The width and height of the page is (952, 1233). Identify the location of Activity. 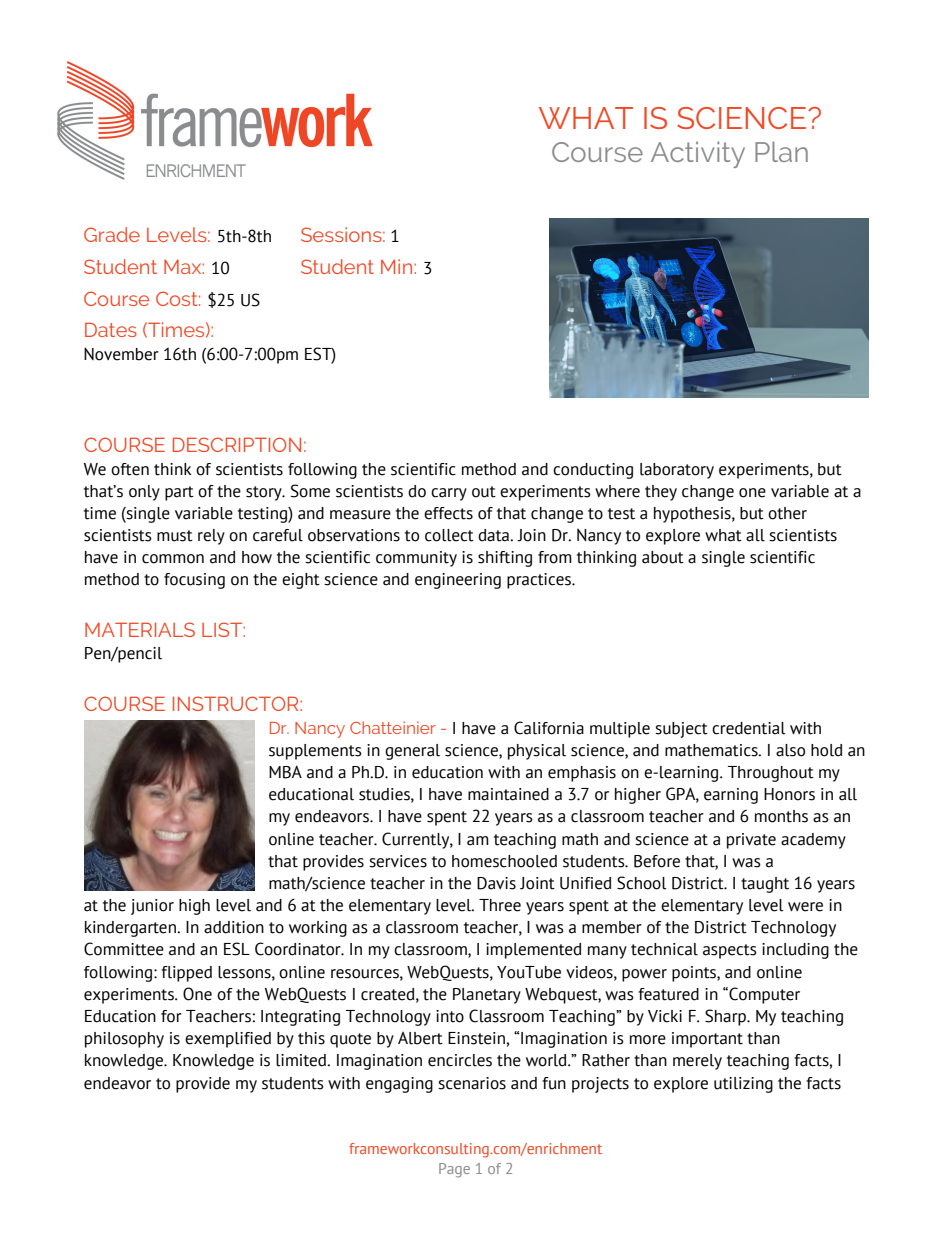
(698, 154).
